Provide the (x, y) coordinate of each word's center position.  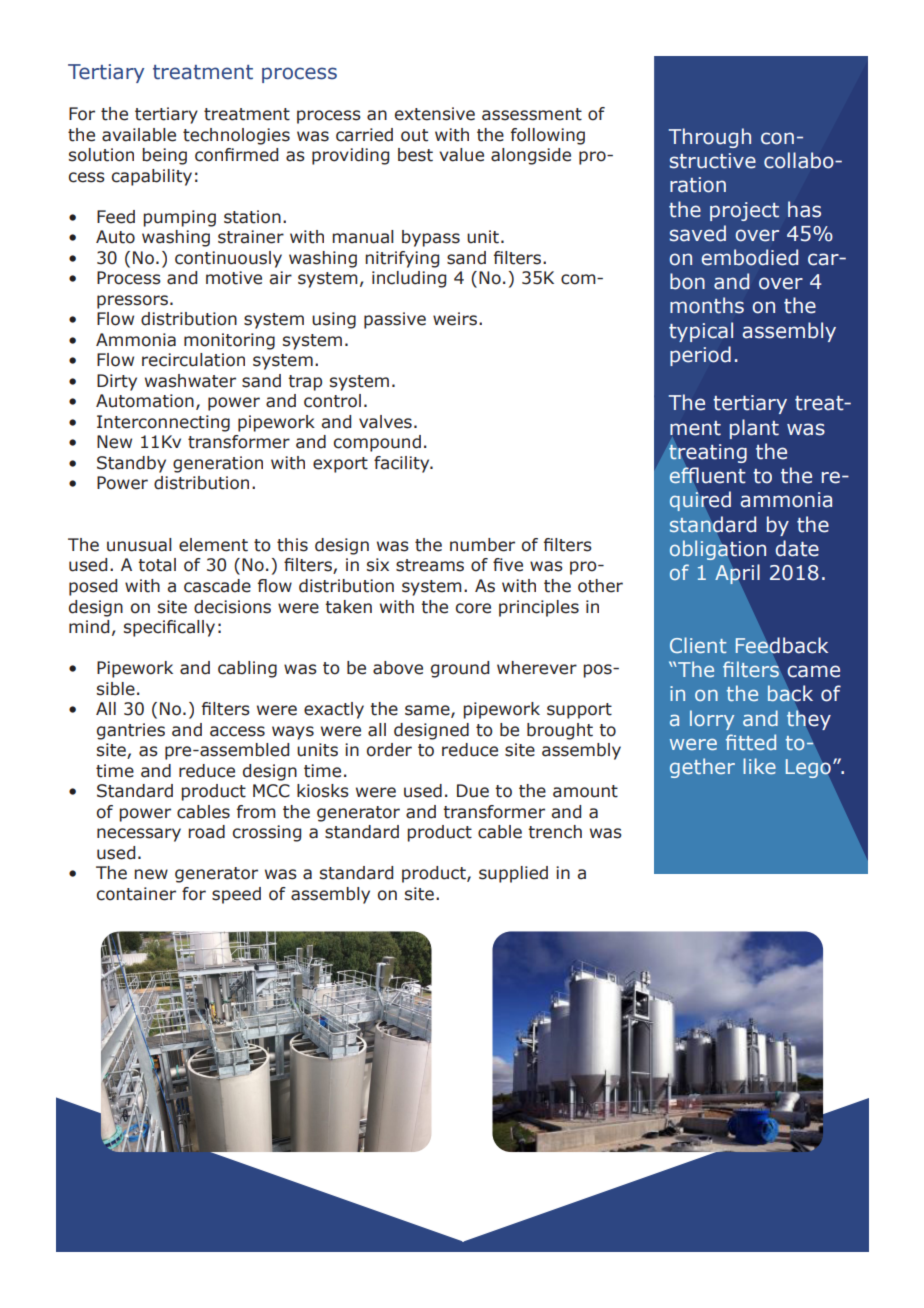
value (461, 155)
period (700, 356)
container (136, 894)
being (164, 156)
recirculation (193, 360)
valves (385, 422)
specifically (169, 628)
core (473, 608)
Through (710, 138)
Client (698, 645)
